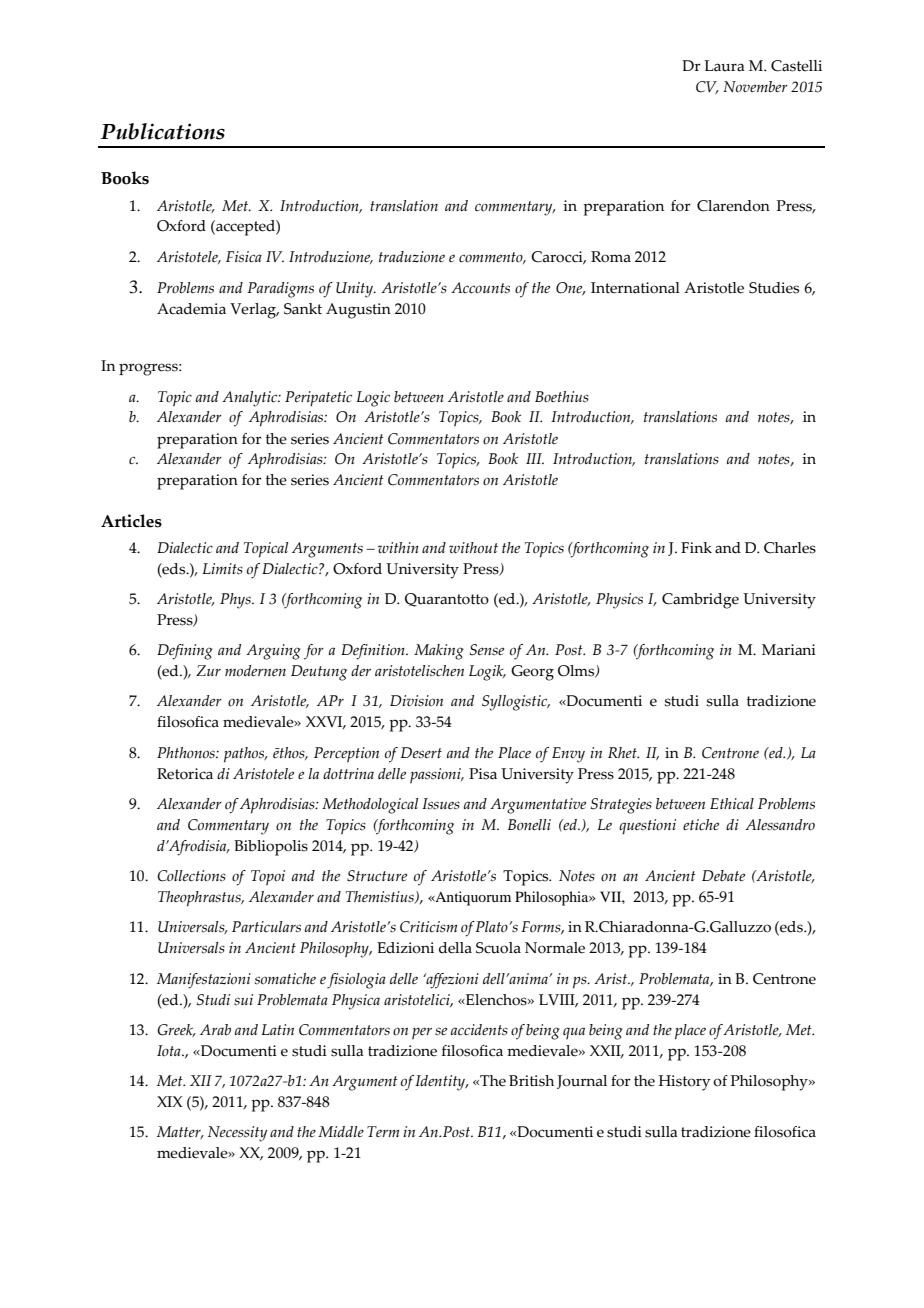 The width and height of the image is (924, 1308). Describe the element at coordinates (700, 601) in the image. I see `Cambridge` at that location.
